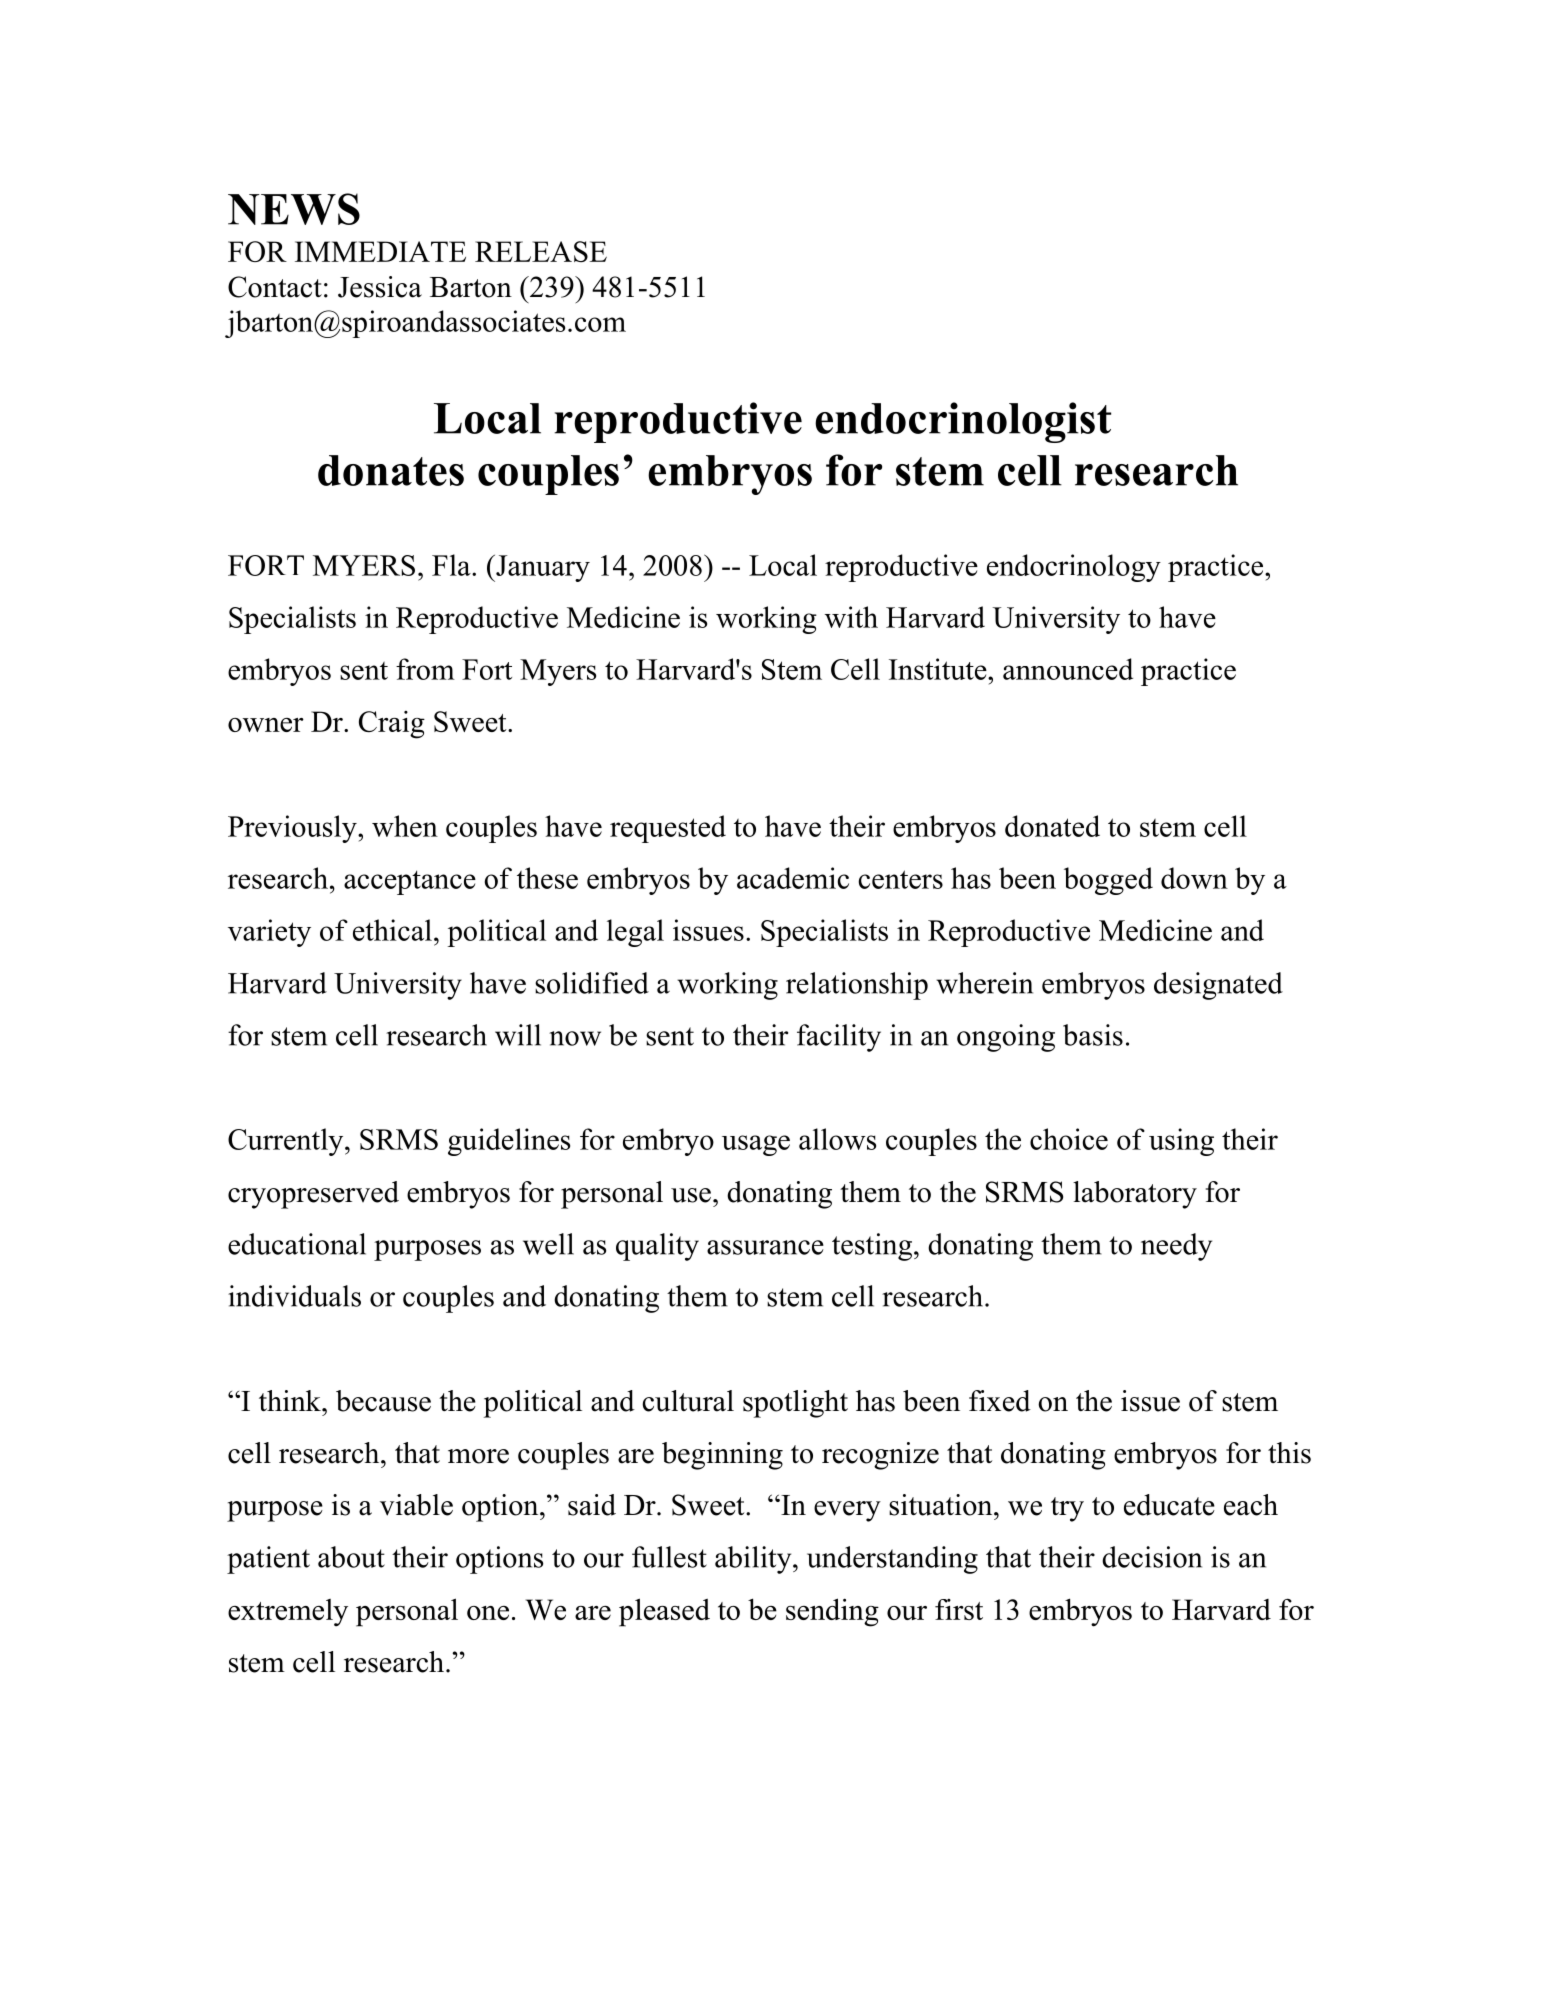 The height and width of the page is (1998, 1544). What do you see at coordinates (756, 1145) in the page?
I see `usage` at bounding box center [756, 1145].
